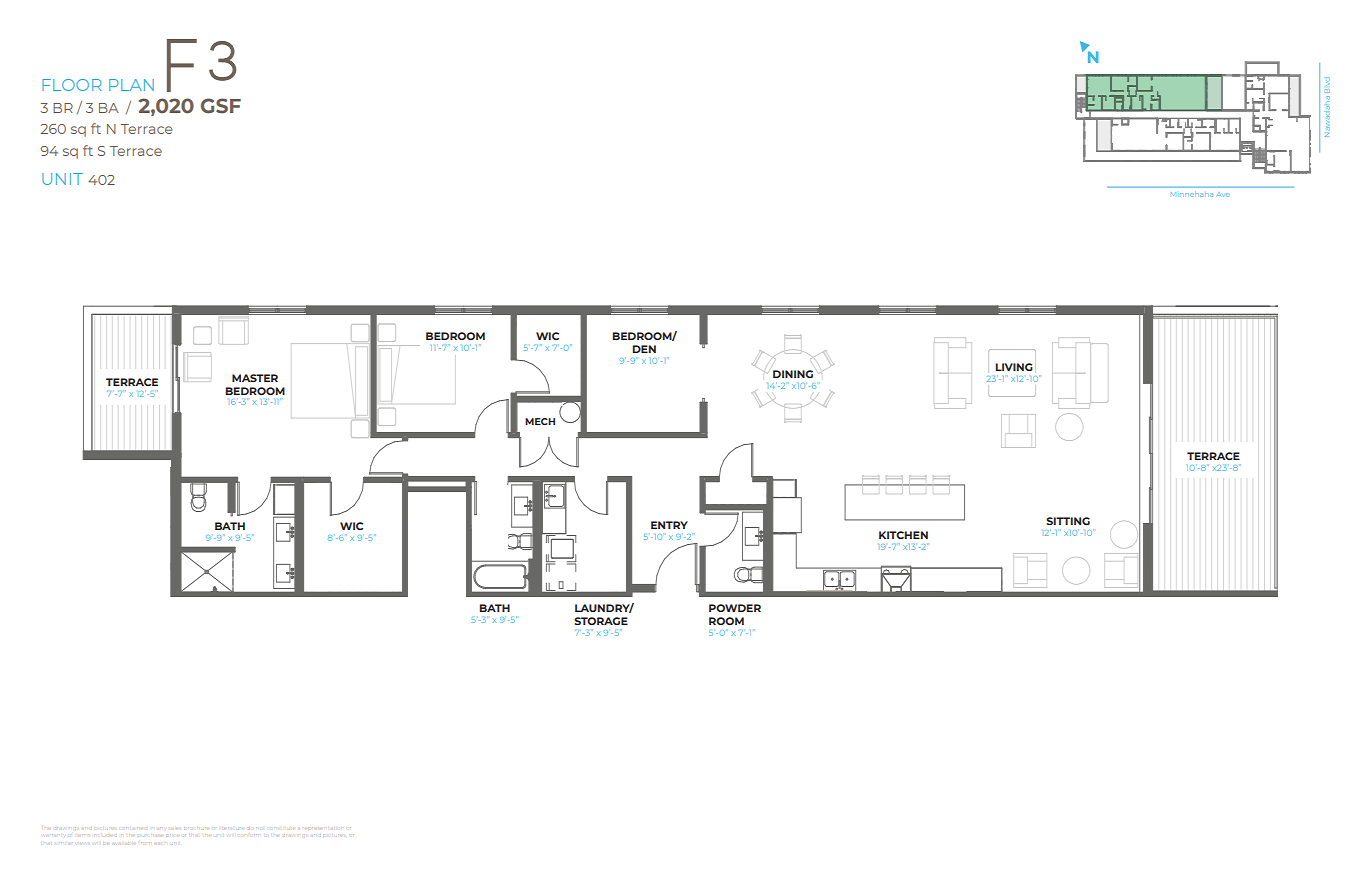  I want to click on items, so click(82, 834).
